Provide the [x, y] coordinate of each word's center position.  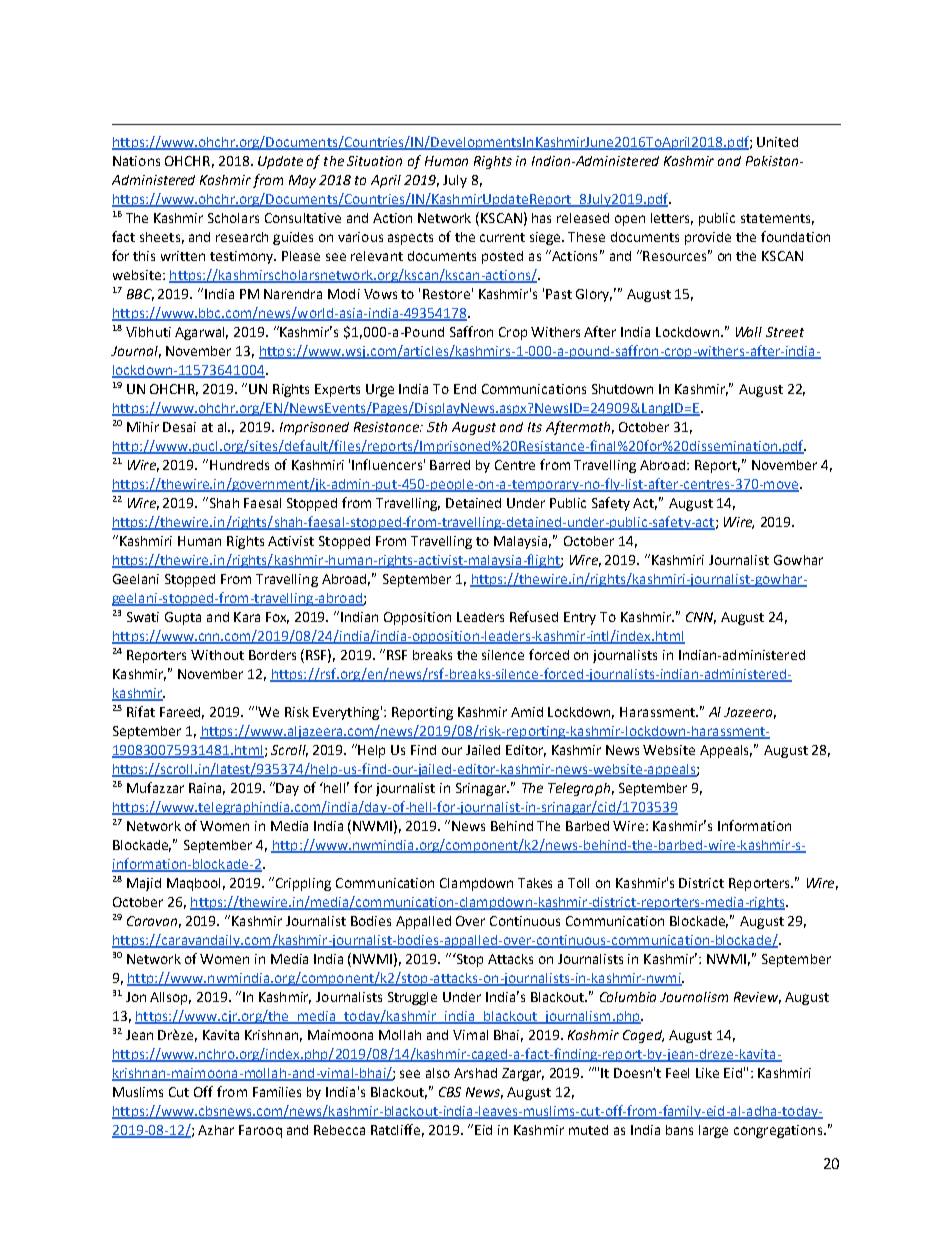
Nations [136, 161]
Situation [374, 161]
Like [707, 1073]
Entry [580, 618]
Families [277, 1092]
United [777, 142]
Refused [534, 616]
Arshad [475, 1073]
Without [217, 655]
